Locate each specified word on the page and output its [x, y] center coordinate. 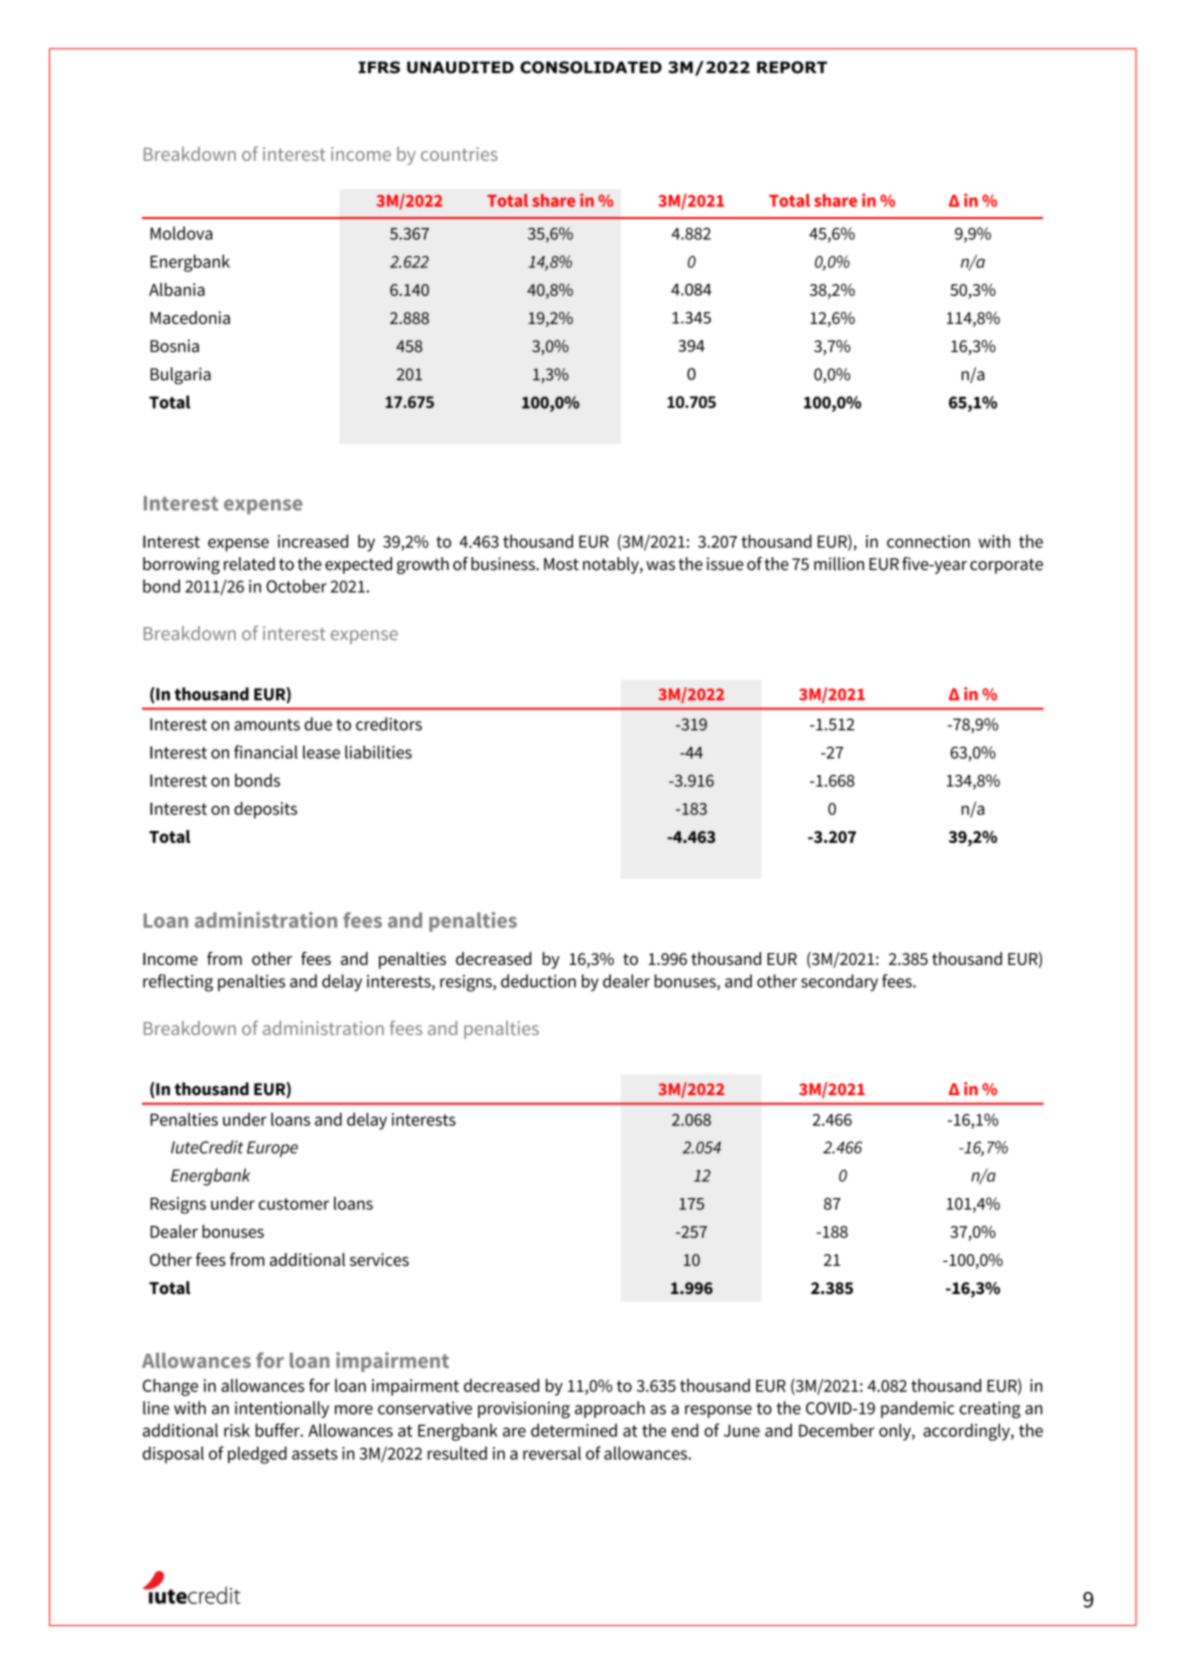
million [839, 564]
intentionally [282, 1409]
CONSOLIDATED [591, 67]
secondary [839, 982]
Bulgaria [180, 376]
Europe [272, 1149]
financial [266, 752]
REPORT [792, 67]
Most [561, 564]
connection [928, 541]
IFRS [379, 67]
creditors [389, 724]
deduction [538, 981]
